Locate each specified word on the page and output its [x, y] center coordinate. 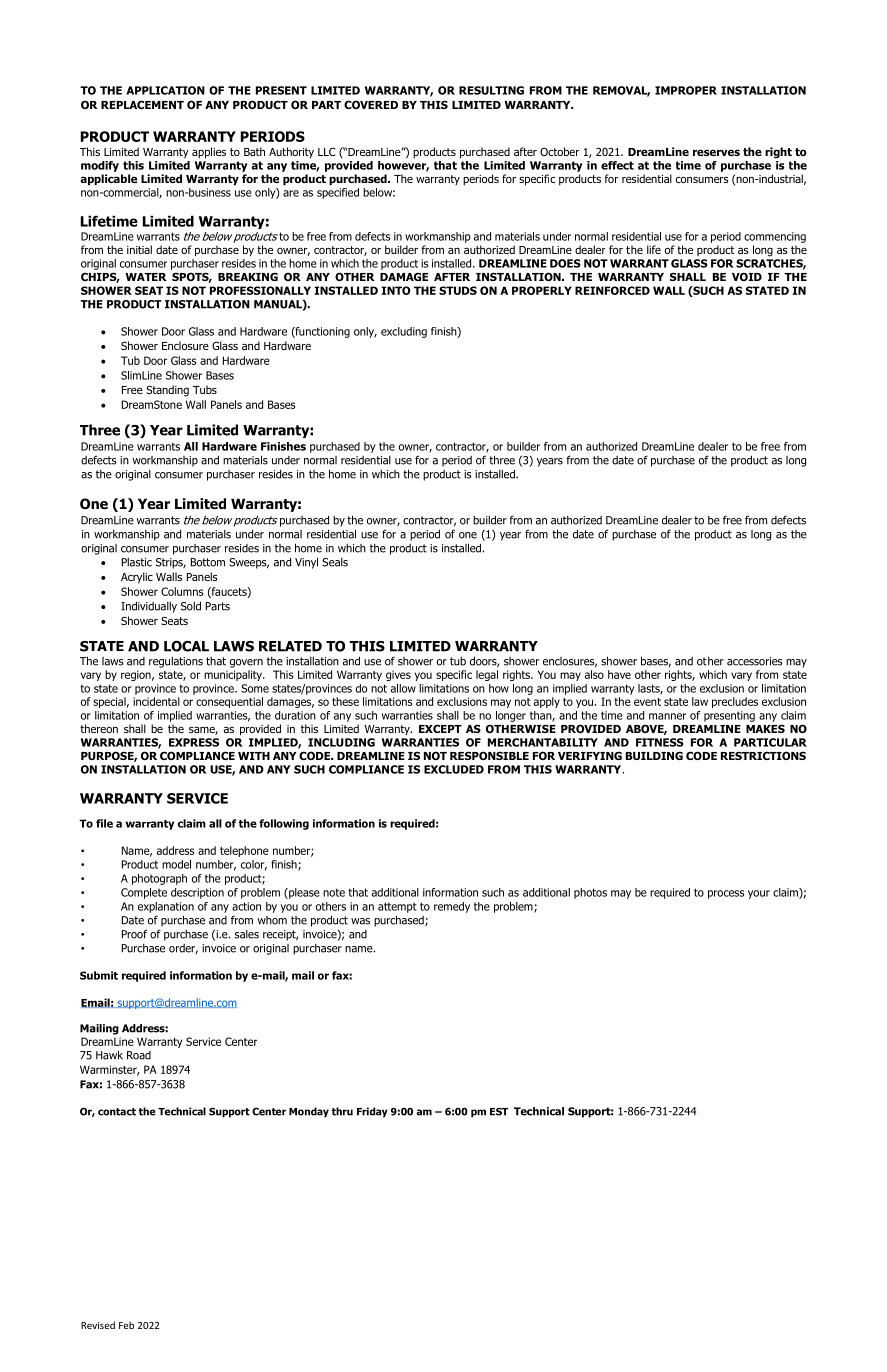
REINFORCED [612, 290]
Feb [126, 1325]
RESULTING [491, 90]
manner [667, 716]
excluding [404, 332]
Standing [167, 391]
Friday [372, 1112]
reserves [716, 152]
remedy [452, 907]
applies [209, 153]
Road [139, 1055]
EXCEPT [440, 728]
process [726, 894]
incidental [156, 701]
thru [342, 1111]
